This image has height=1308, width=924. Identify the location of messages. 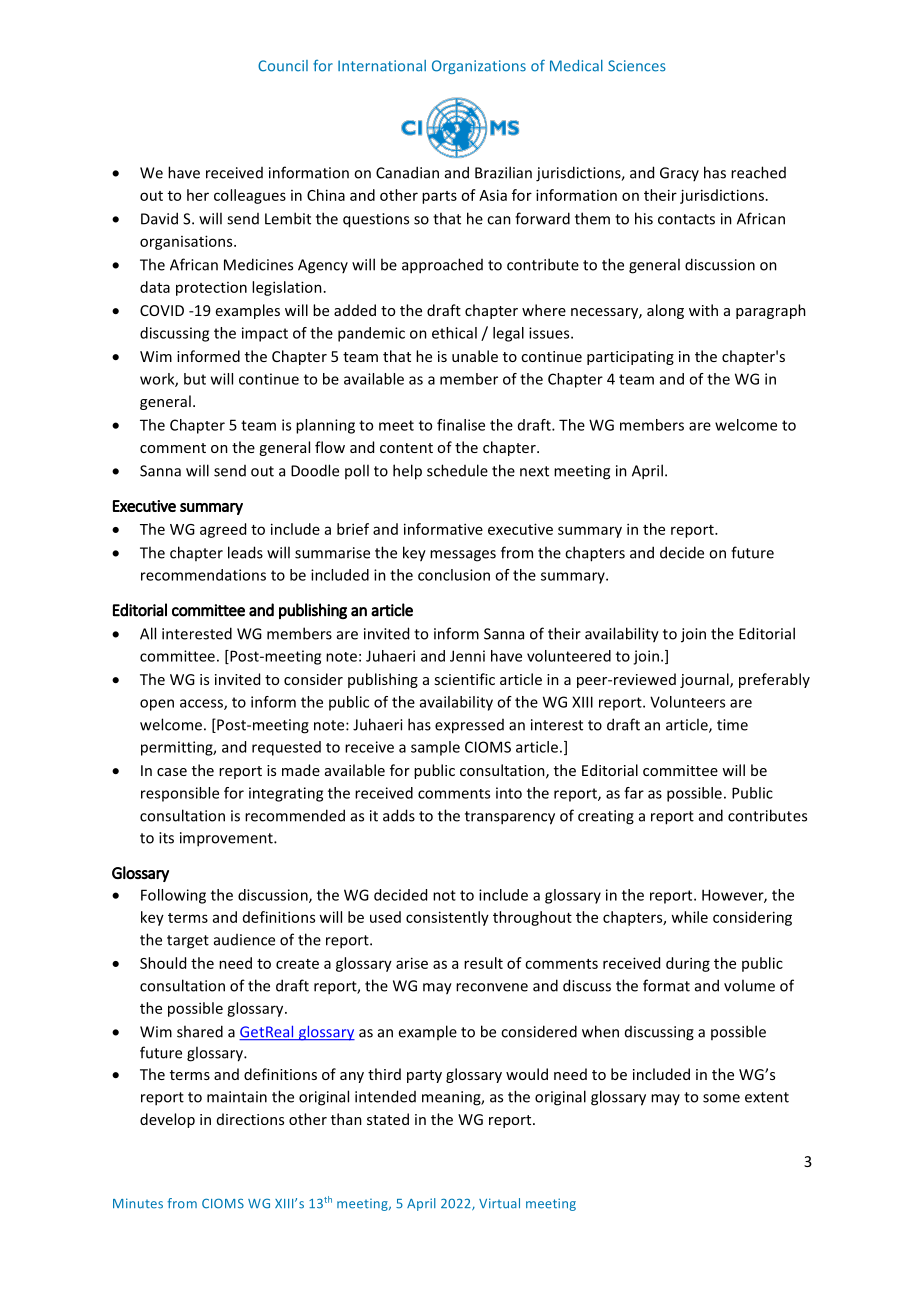
(463, 556).
